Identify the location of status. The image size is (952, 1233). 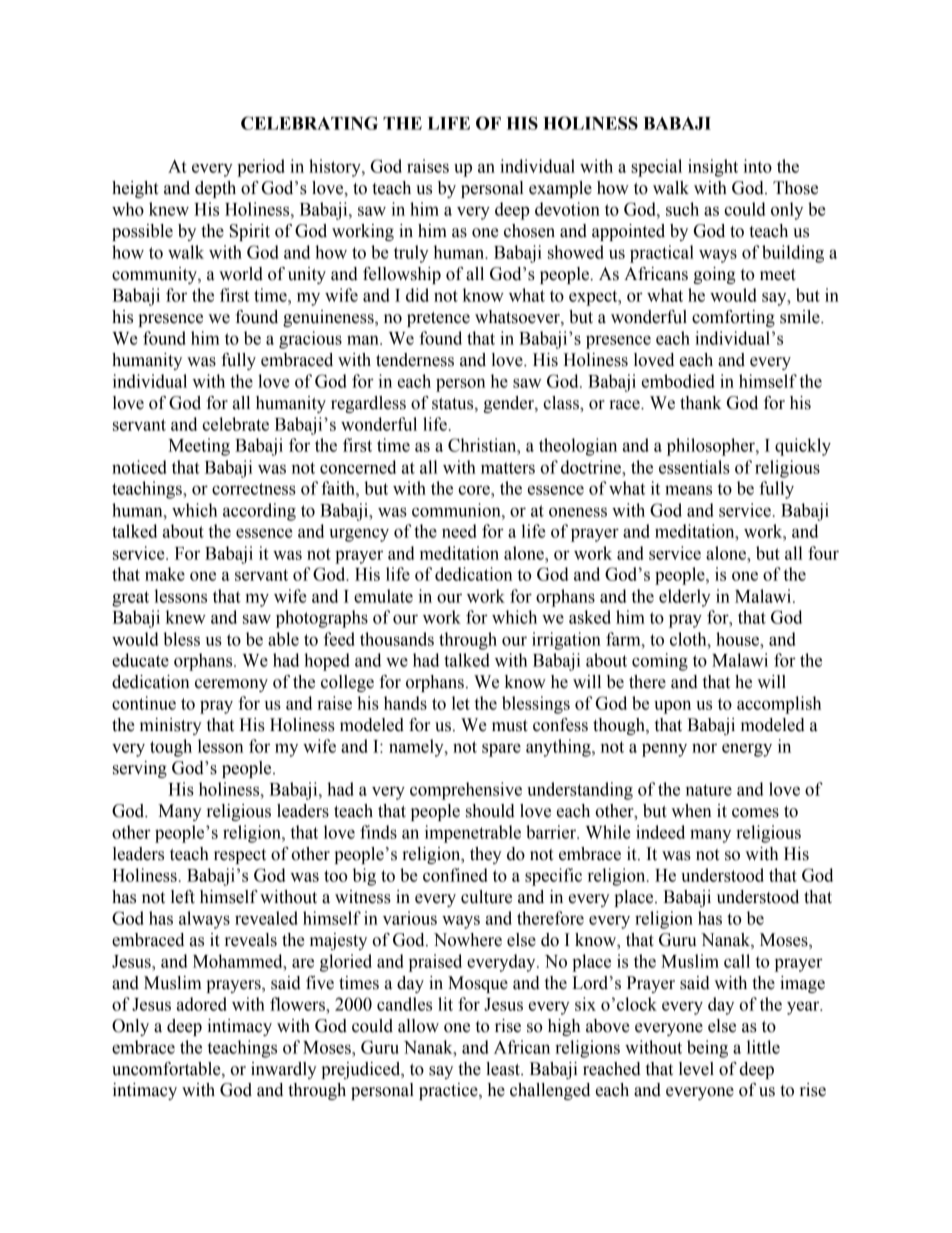
(454, 404).
